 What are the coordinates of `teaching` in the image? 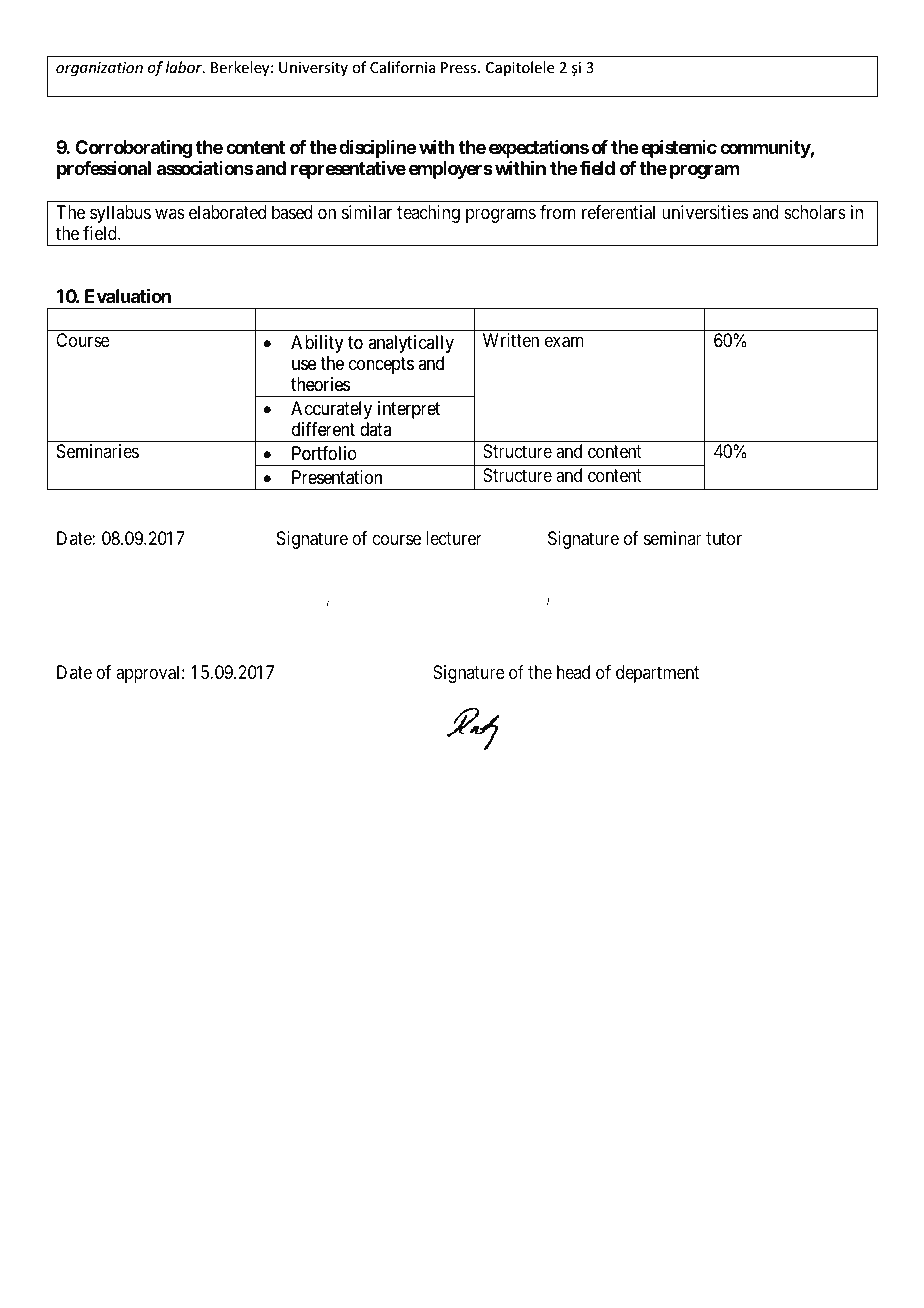 It's located at (428, 214).
